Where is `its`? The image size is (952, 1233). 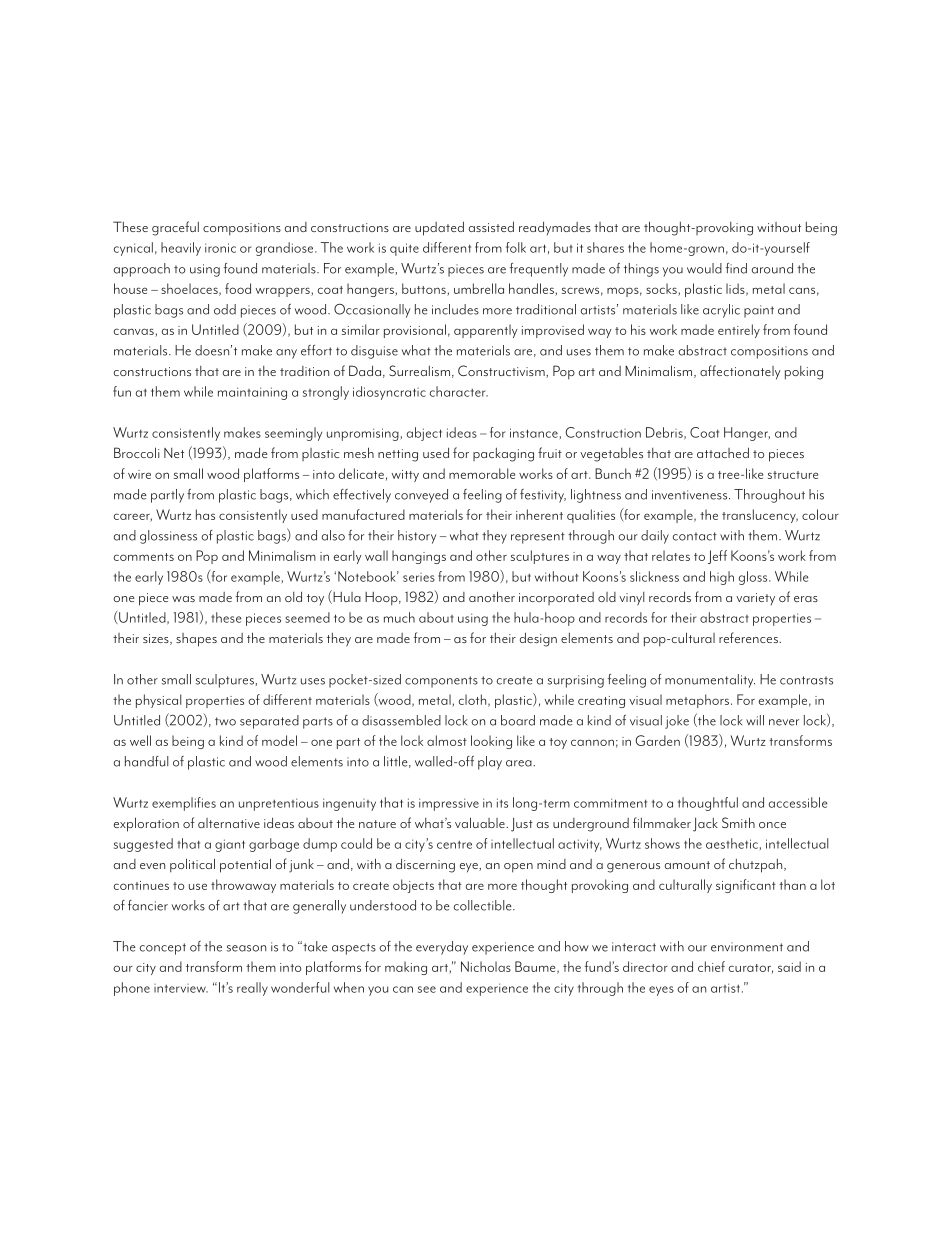
its is located at coordinates (502, 803).
